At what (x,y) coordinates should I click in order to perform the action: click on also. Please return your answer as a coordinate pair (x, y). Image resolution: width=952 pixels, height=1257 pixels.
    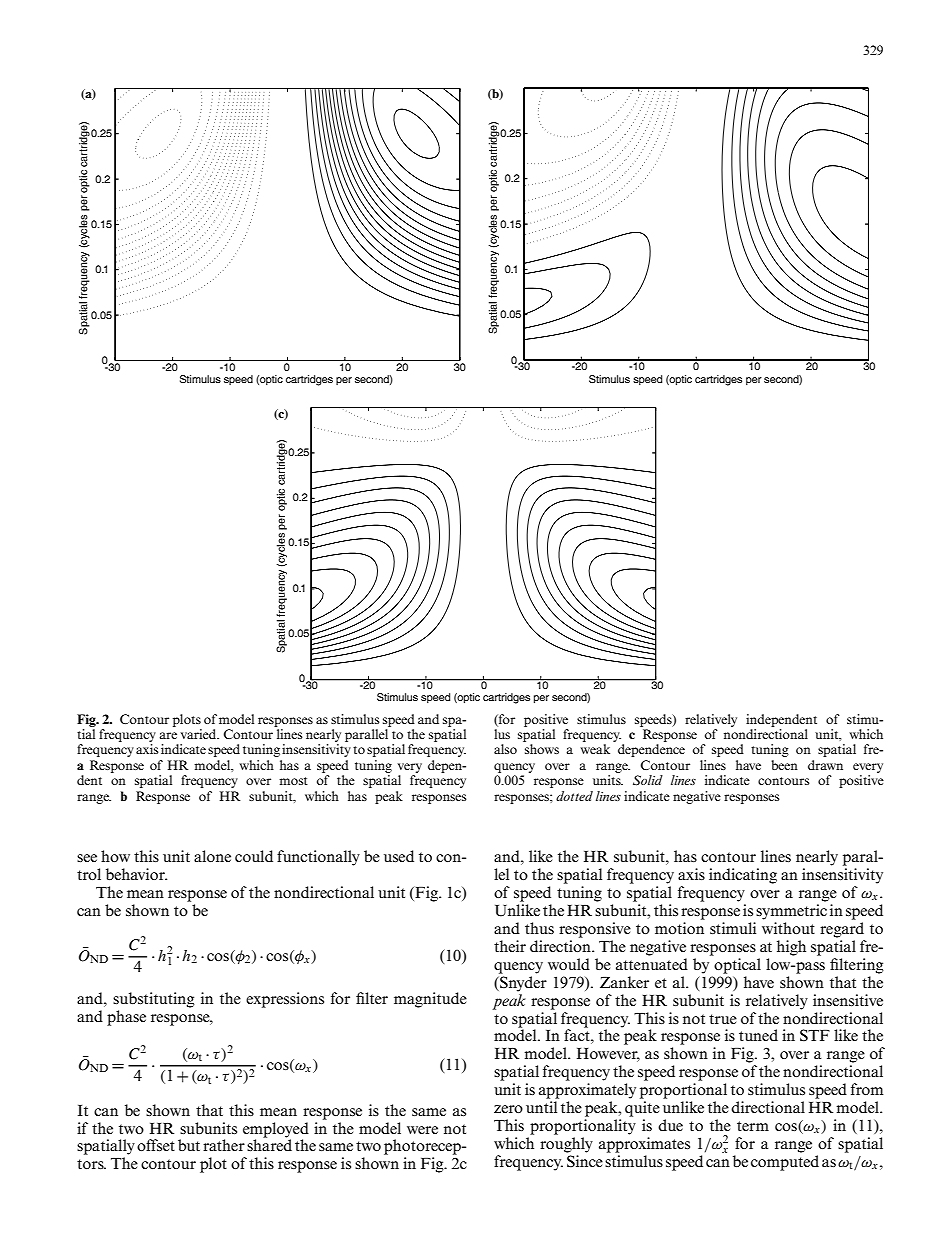
    Looking at the image, I should click on (505, 749).
